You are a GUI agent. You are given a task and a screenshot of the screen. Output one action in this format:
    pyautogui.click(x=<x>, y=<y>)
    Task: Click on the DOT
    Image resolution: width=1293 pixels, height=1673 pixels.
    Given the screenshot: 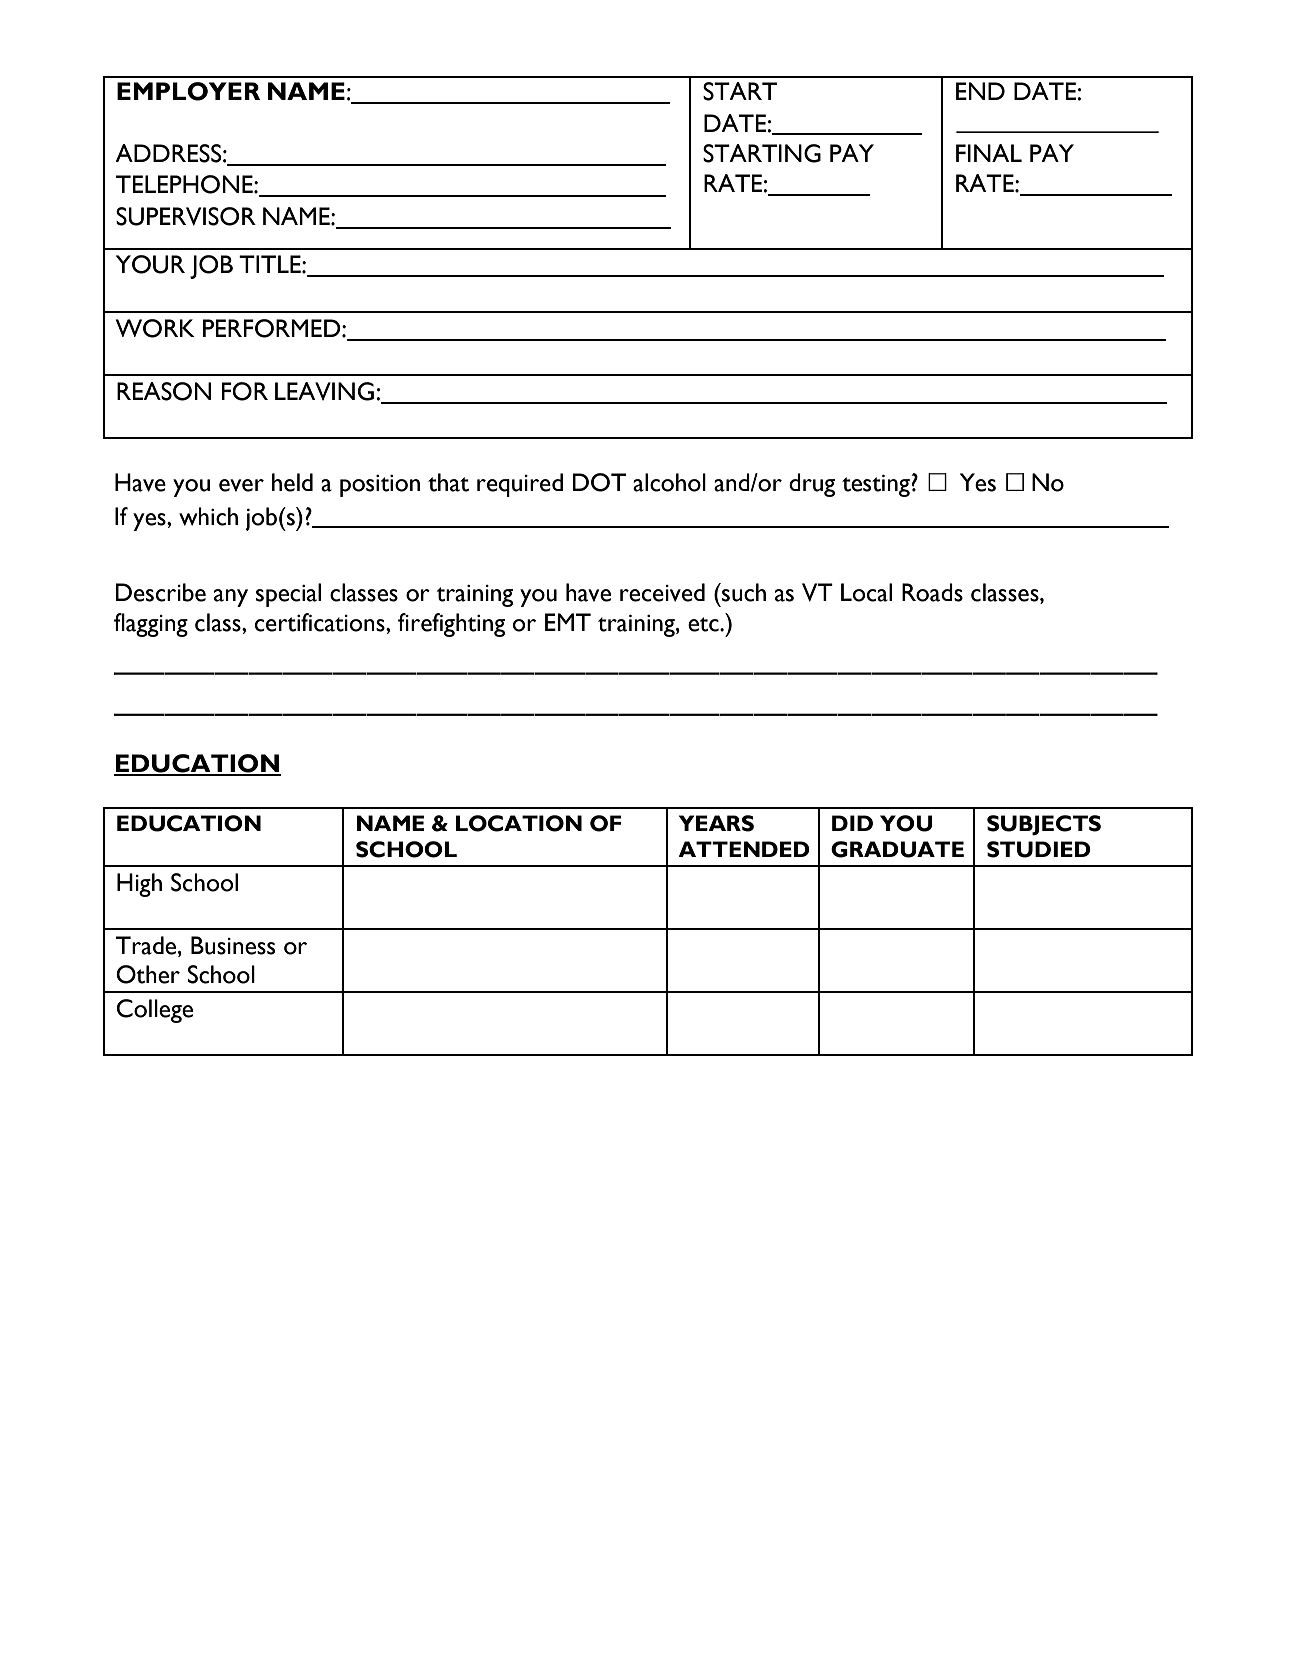 What is the action you would take?
    pyautogui.click(x=599, y=482)
